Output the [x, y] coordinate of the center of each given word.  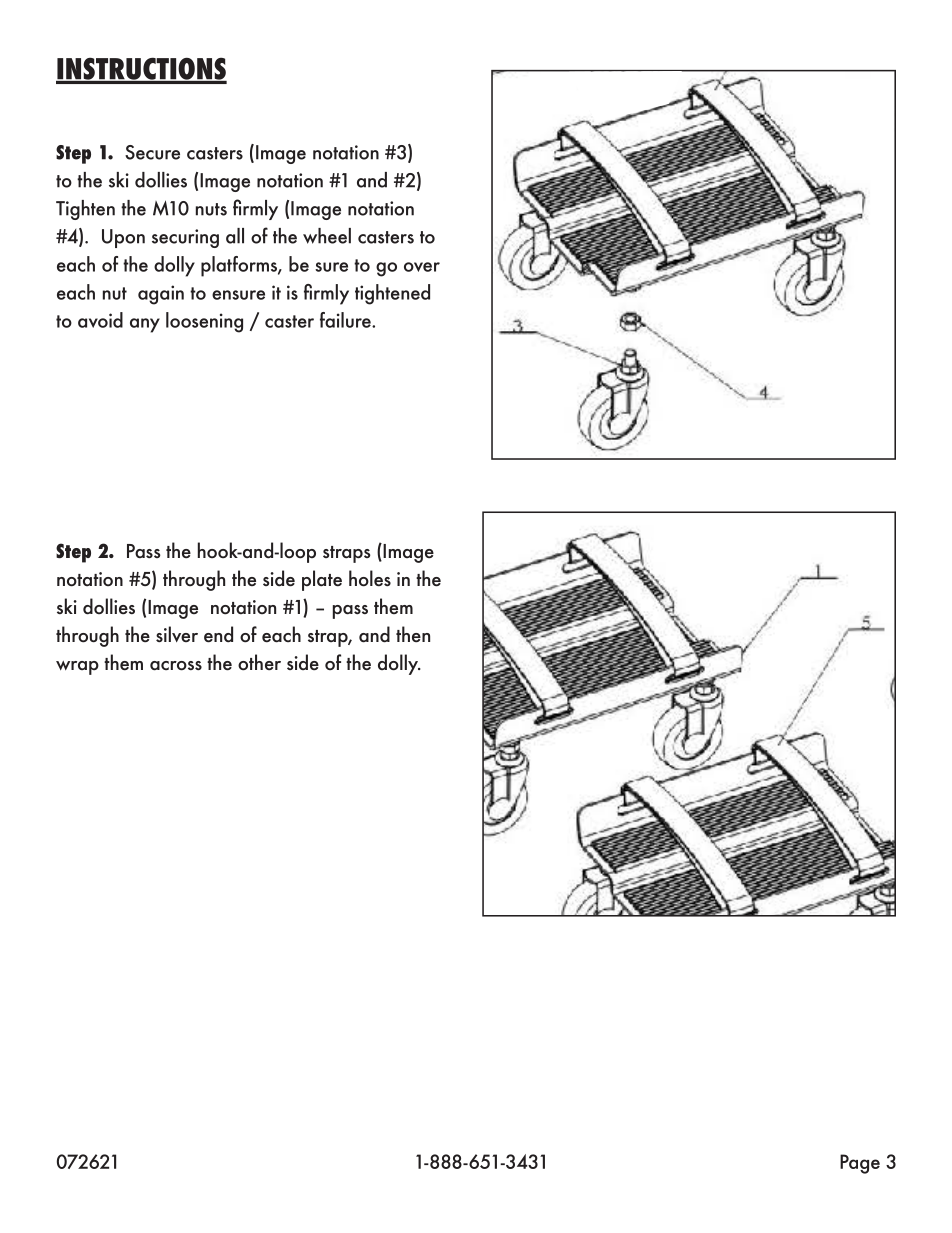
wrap [77, 668]
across [176, 666]
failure [346, 320]
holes [370, 578]
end [218, 634]
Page [860, 1164]
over [422, 267]
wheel [327, 236]
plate [322, 580]
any [145, 325]
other [259, 662]
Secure [152, 152]
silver [177, 634]
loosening [204, 322]
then [413, 634]
